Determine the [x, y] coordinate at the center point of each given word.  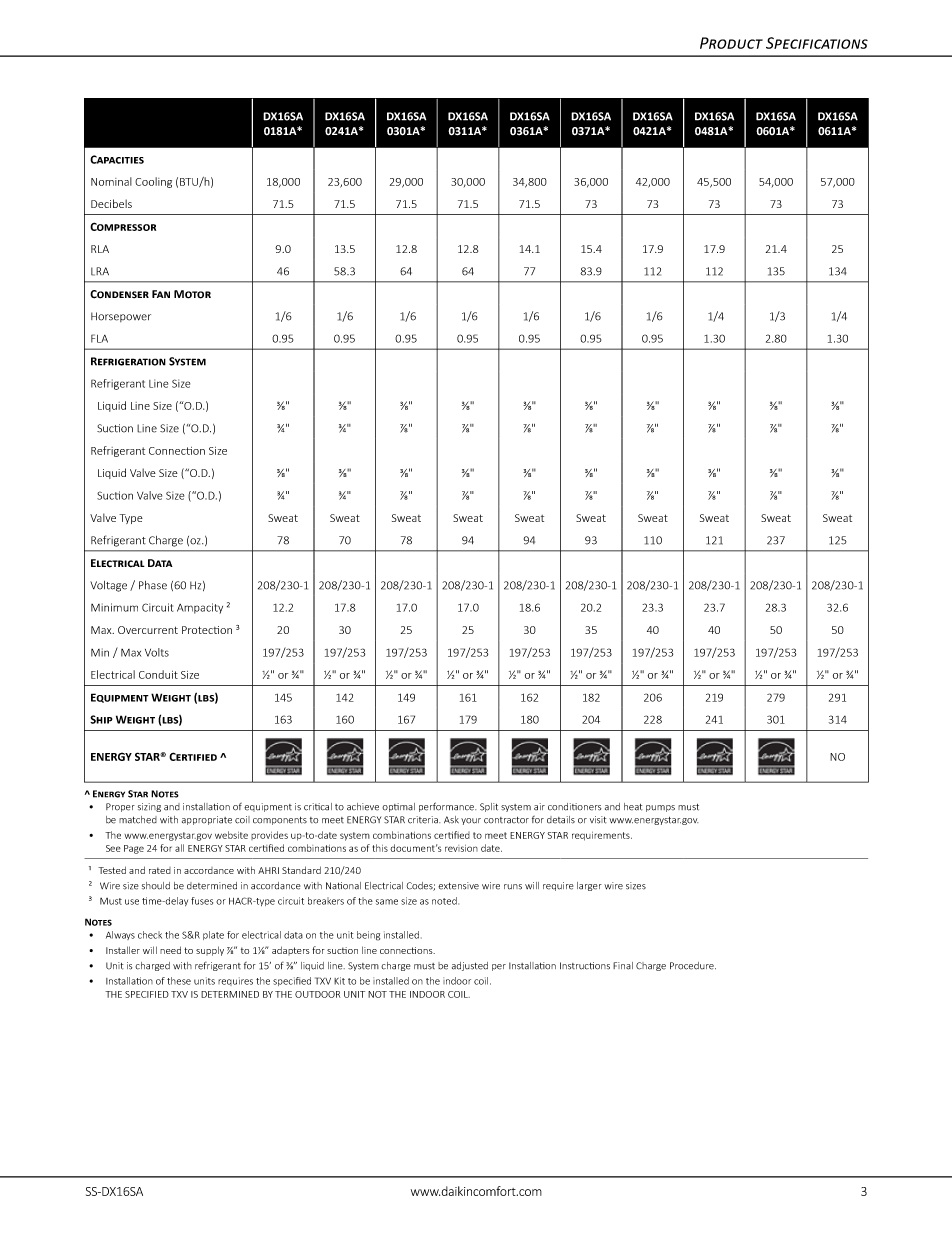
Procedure [693, 966]
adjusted [470, 966]
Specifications [817, 43]
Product [731, 43]
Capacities [117, 159]
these [179, 981]
